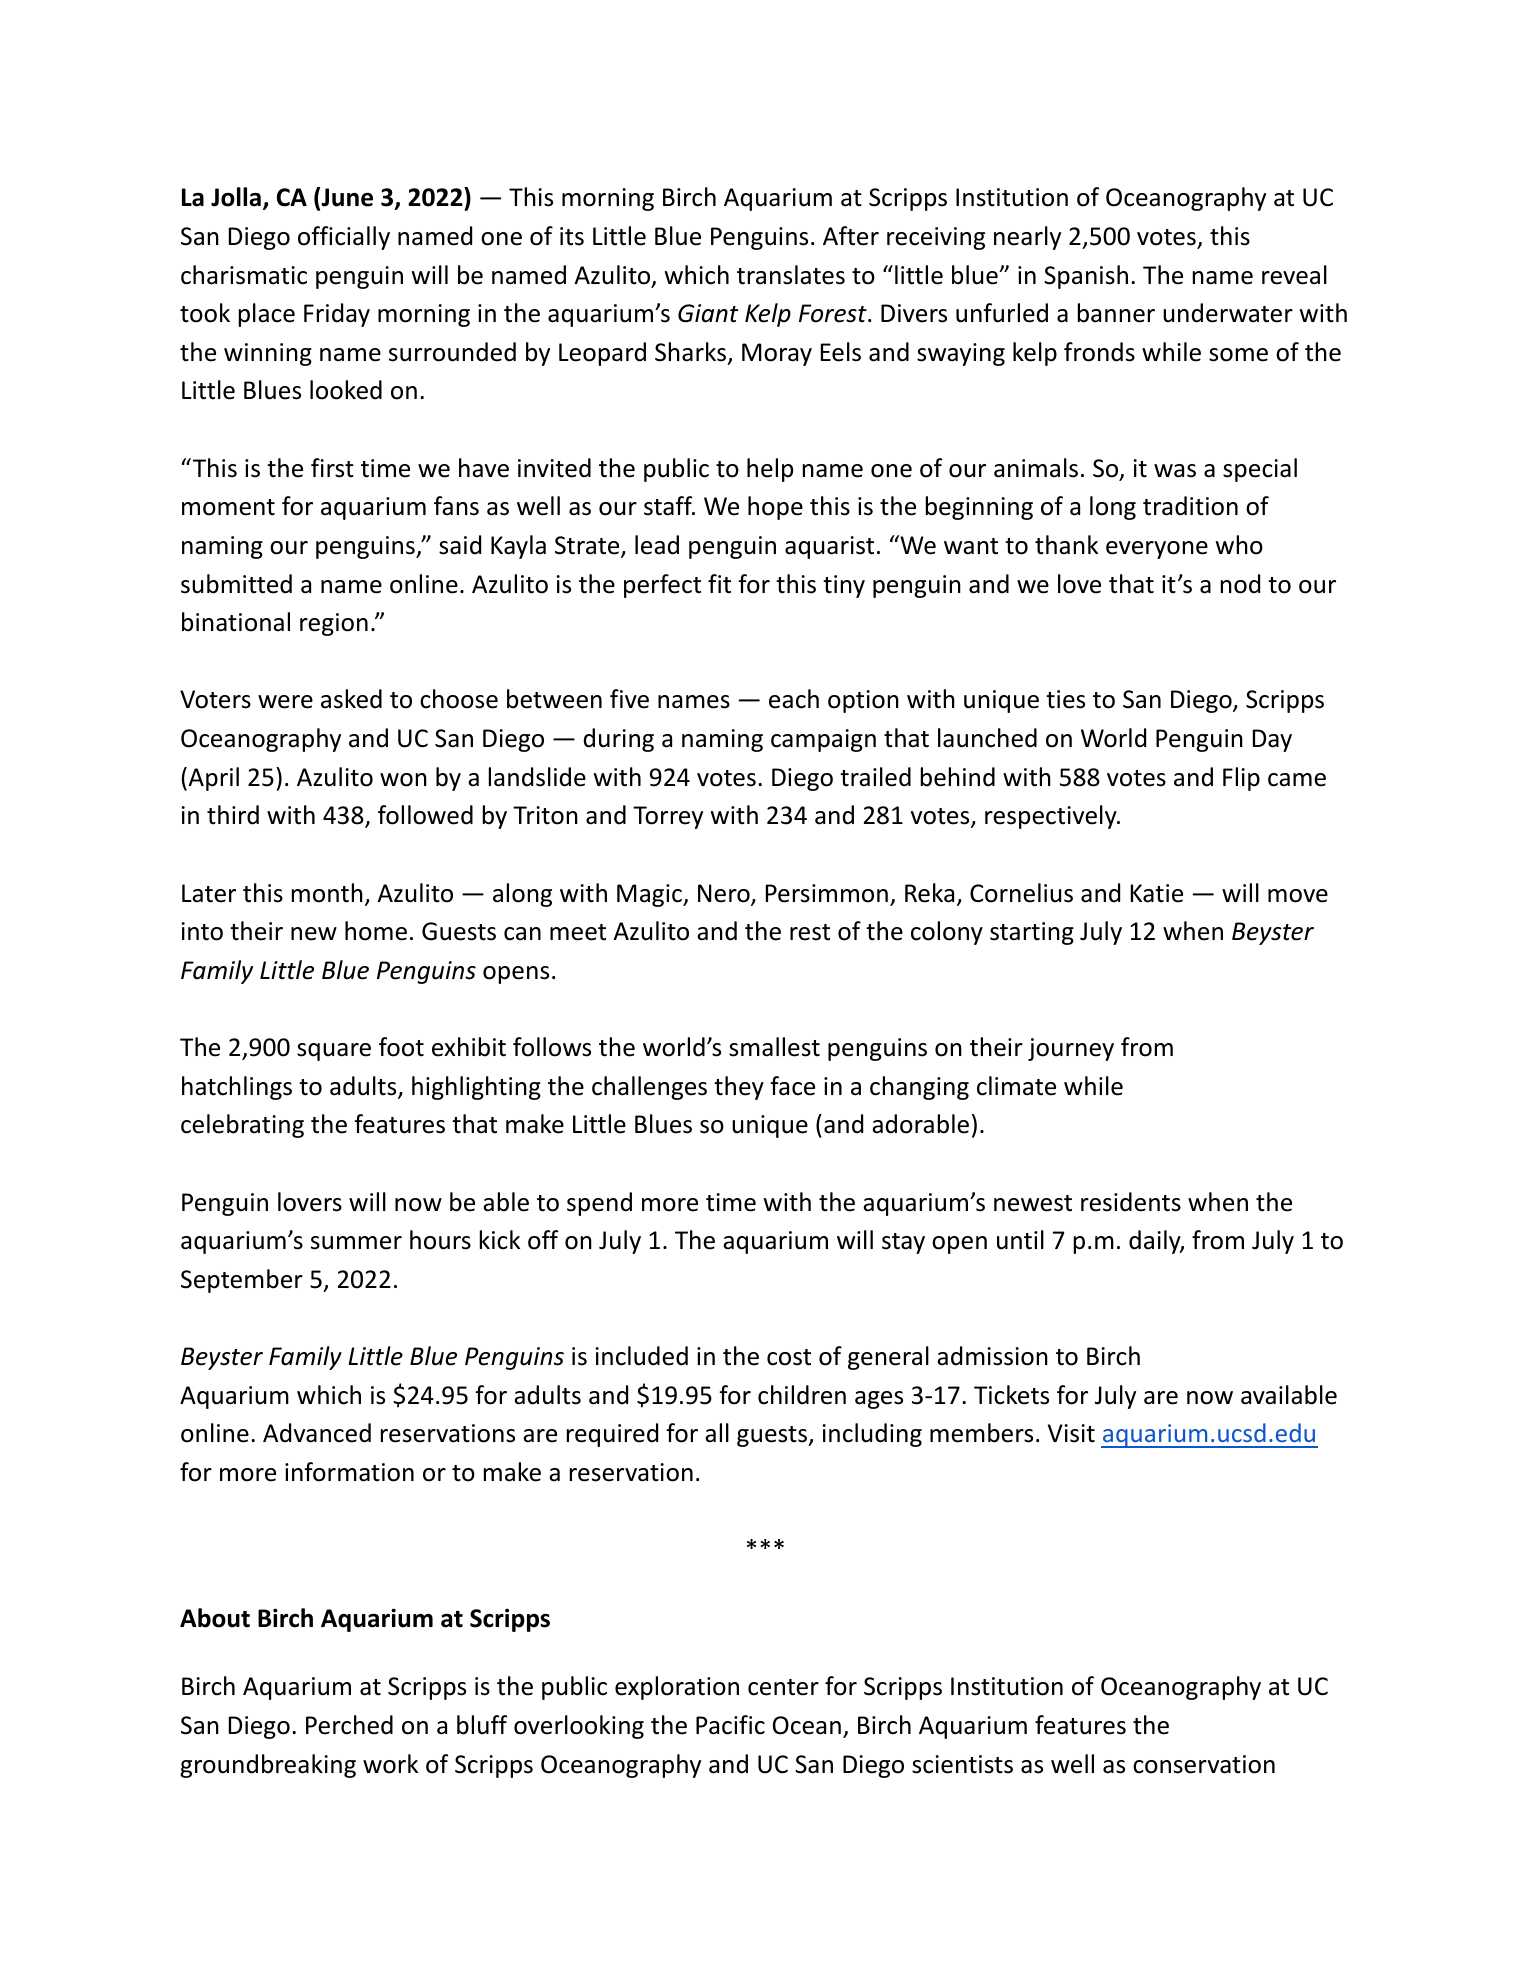 The height and width of the screenshot is (1981, 1531). Describe the element at coordinates (1157, 893) in the screenshot. I see `Katie` at that location.
